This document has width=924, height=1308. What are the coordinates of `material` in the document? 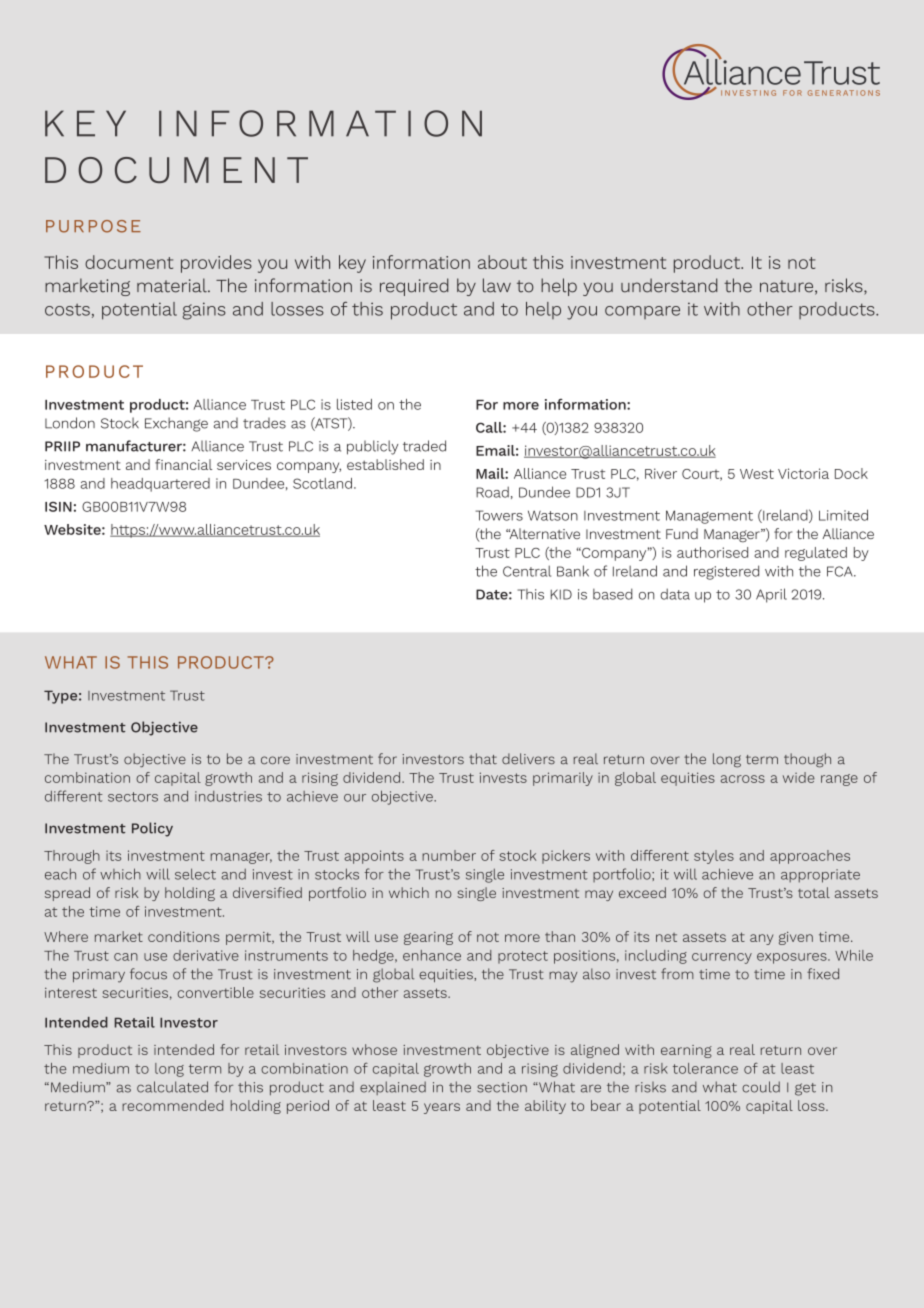 It's located at (173, 285).
